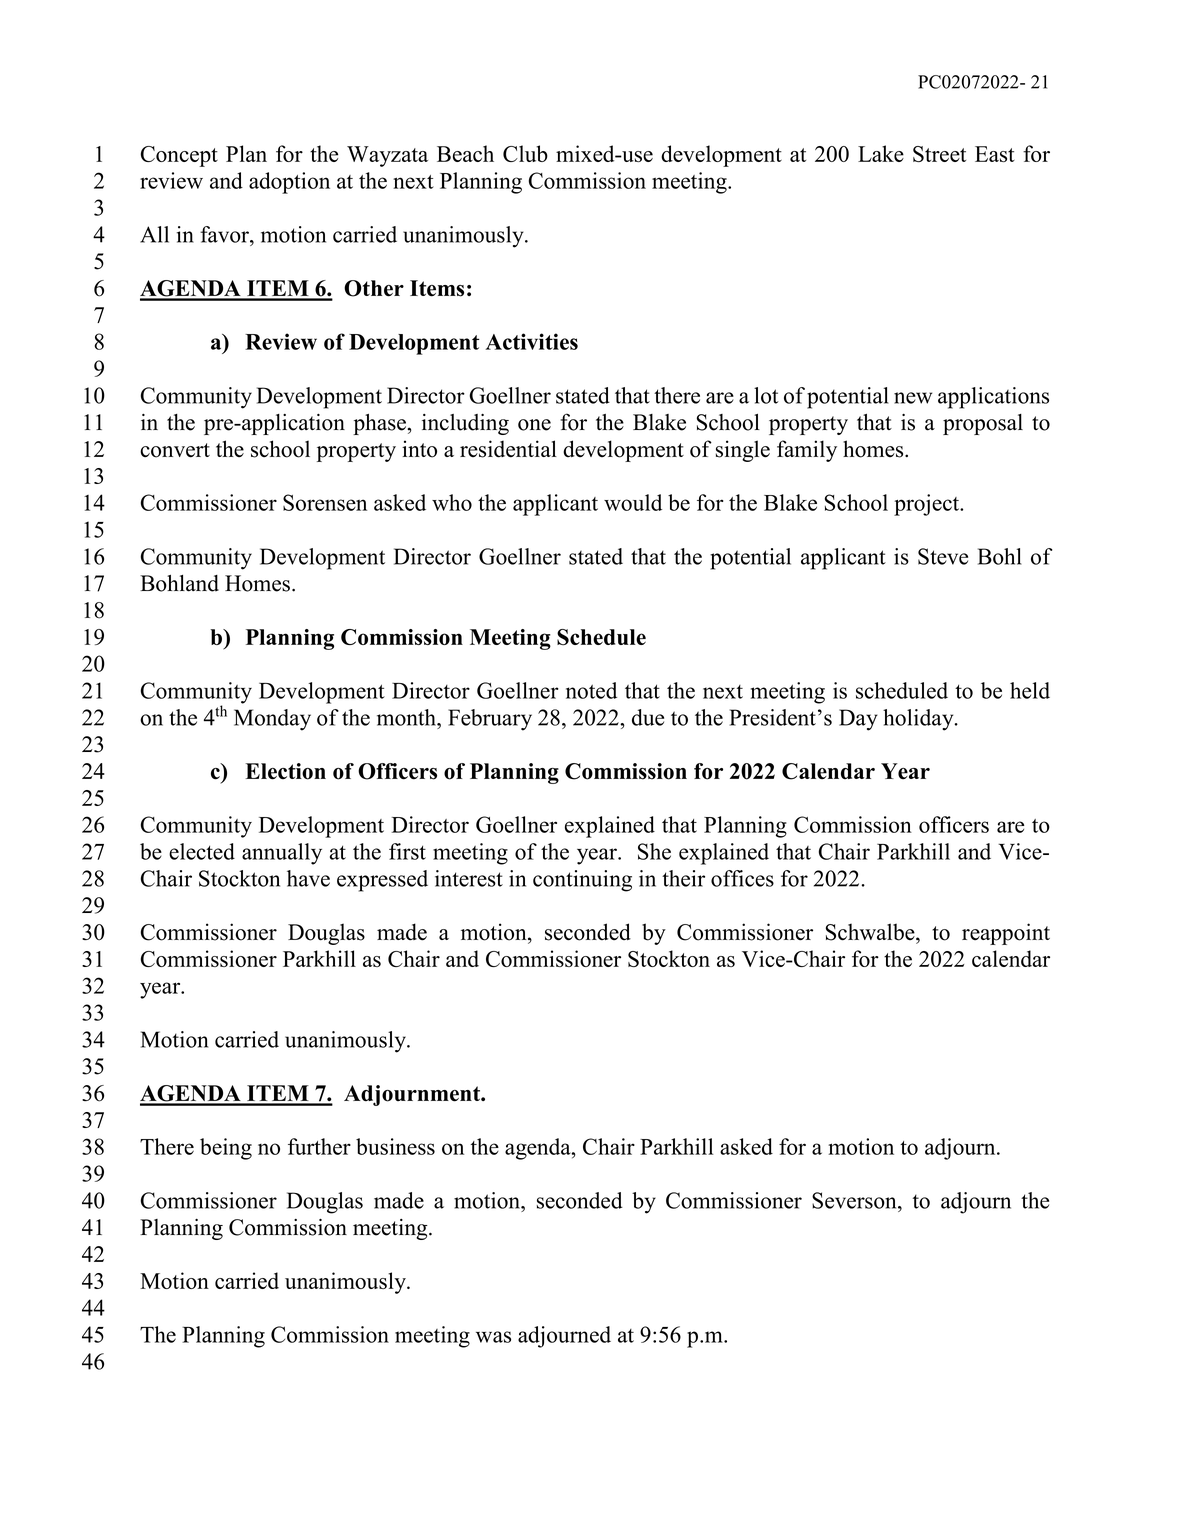 The height and width of the screenshot is (1540, 1190). Describe the element at coordinates (395, 1146) in the screenshot. I see `business` at that location.
